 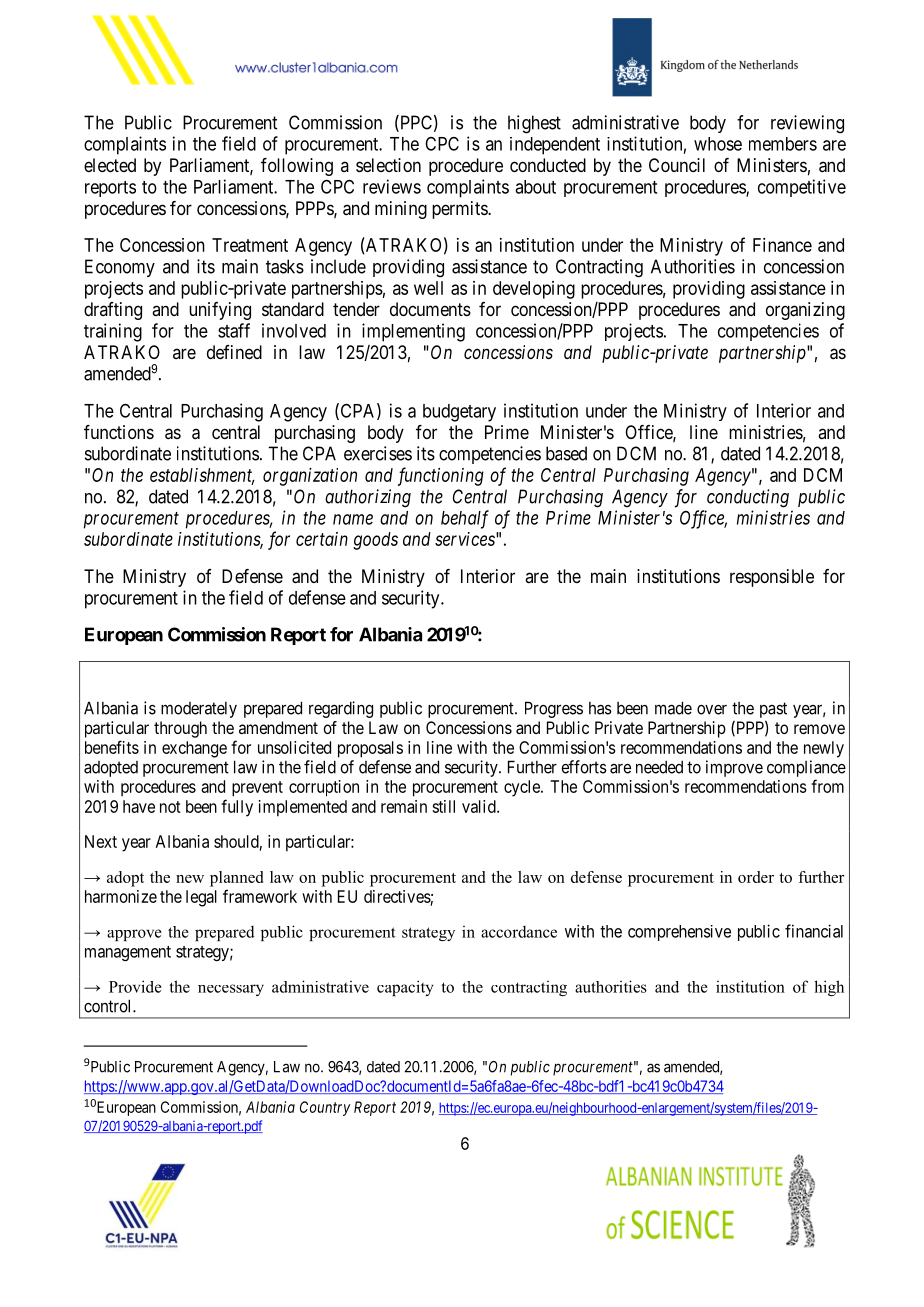 I want to click on elected, so click(x=110, y=165).
